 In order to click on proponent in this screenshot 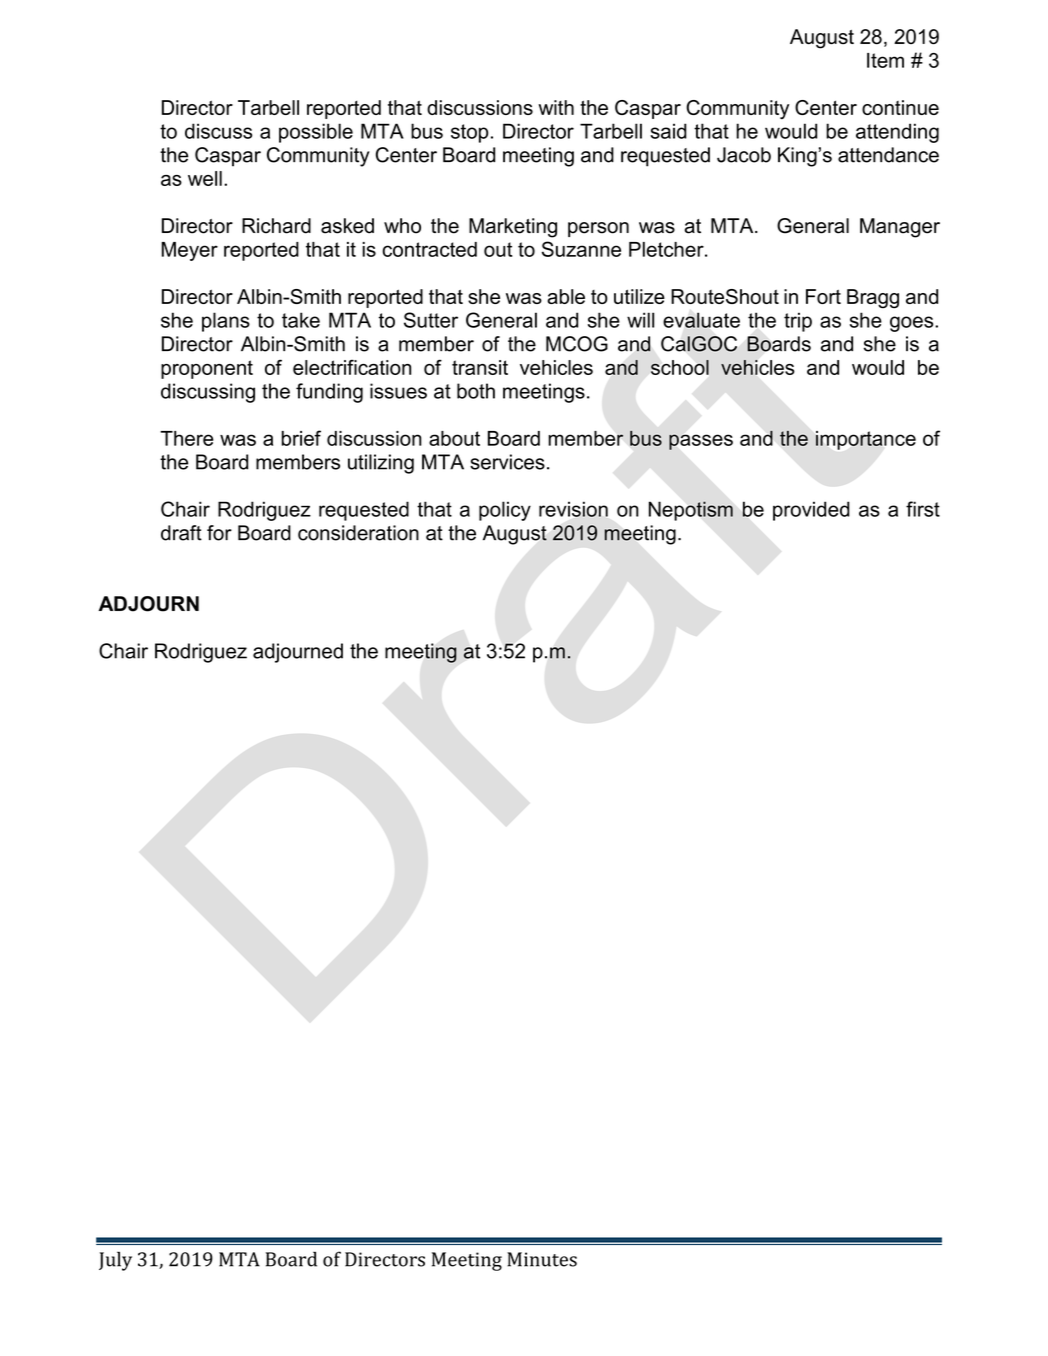, I will do `click(207, 369)`.
